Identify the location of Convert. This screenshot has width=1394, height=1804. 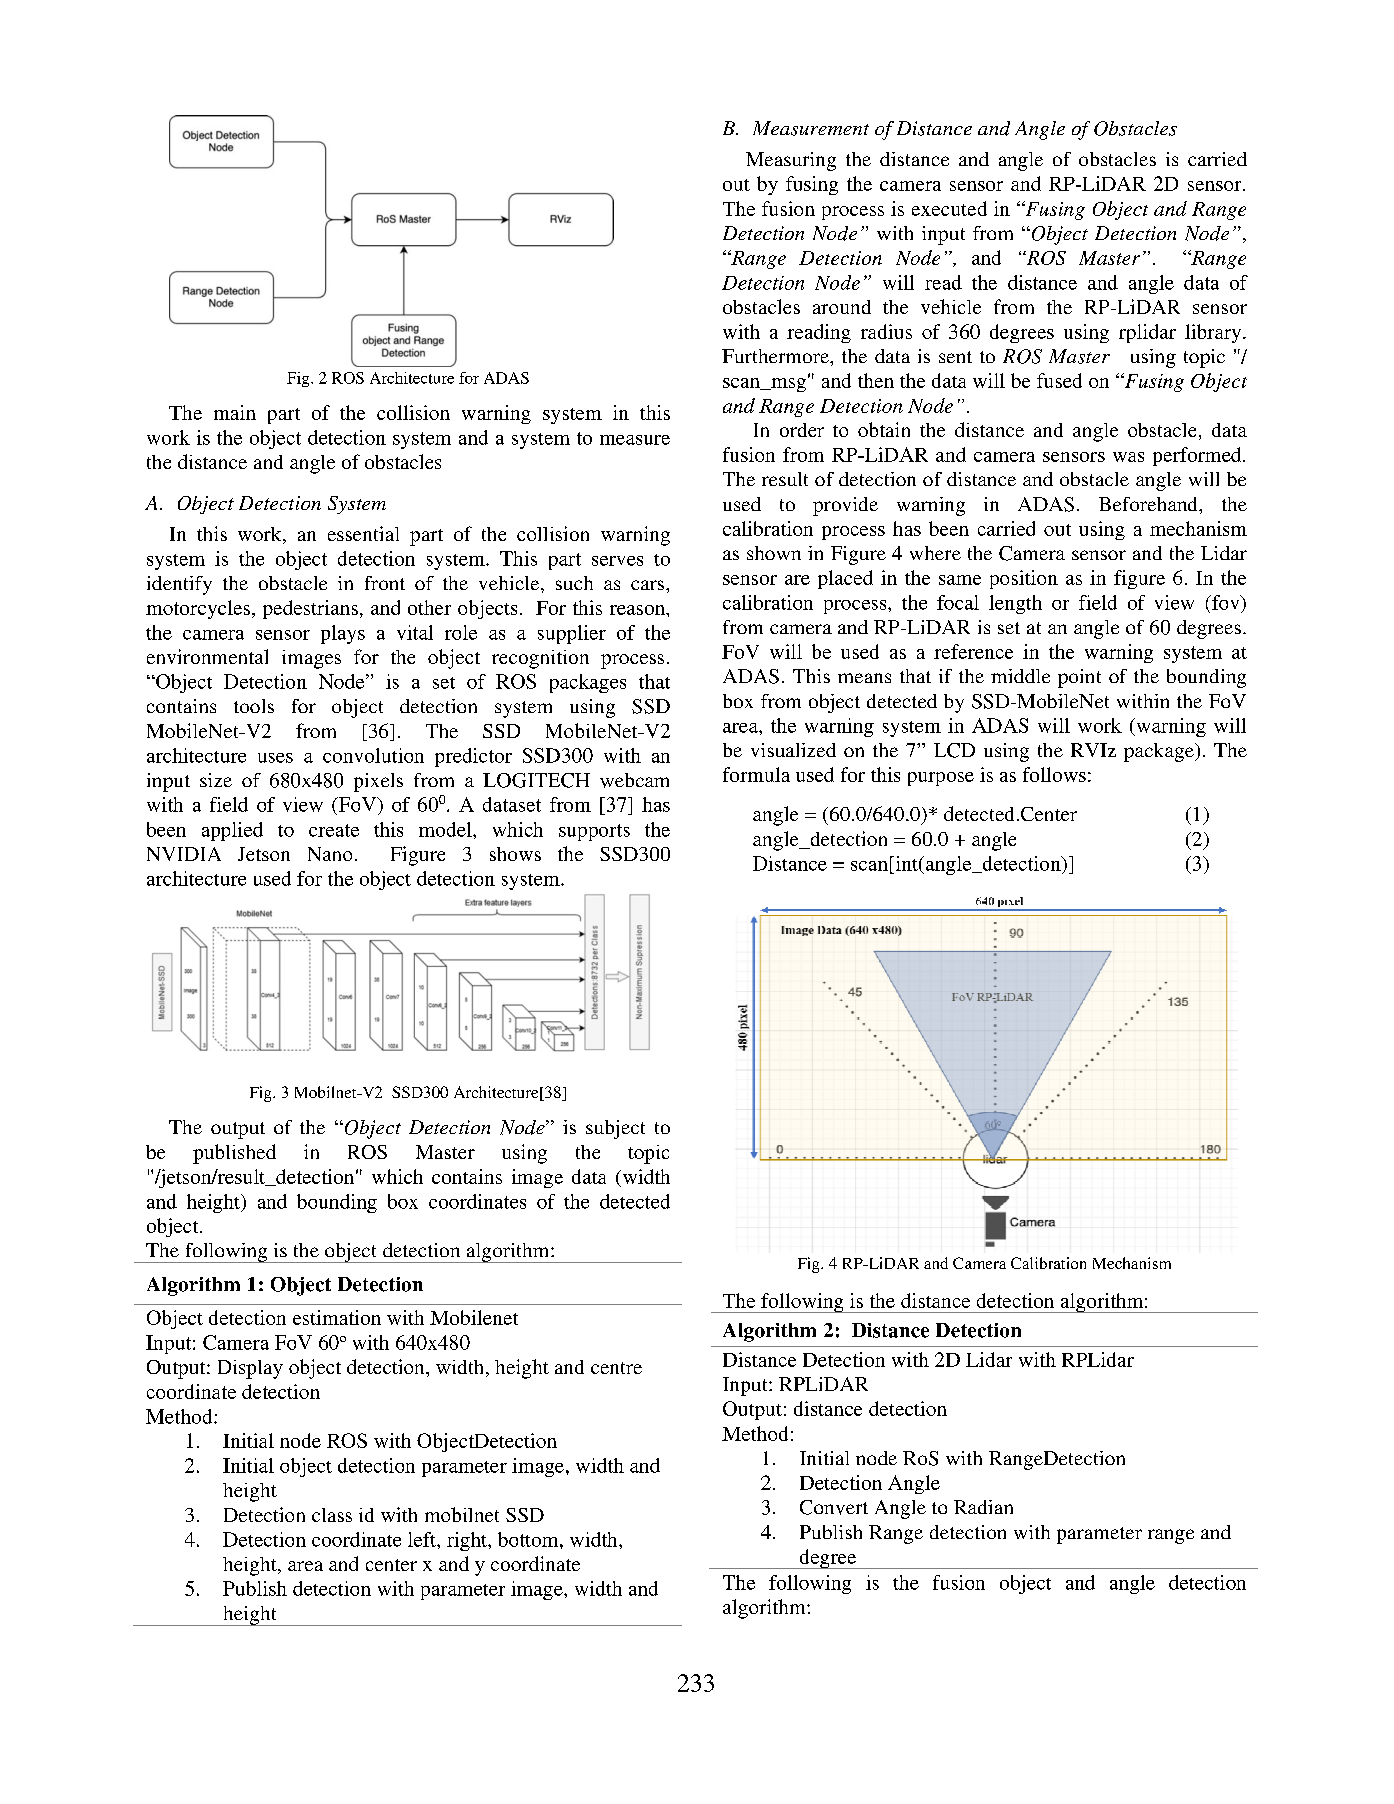
(834, 1507).
